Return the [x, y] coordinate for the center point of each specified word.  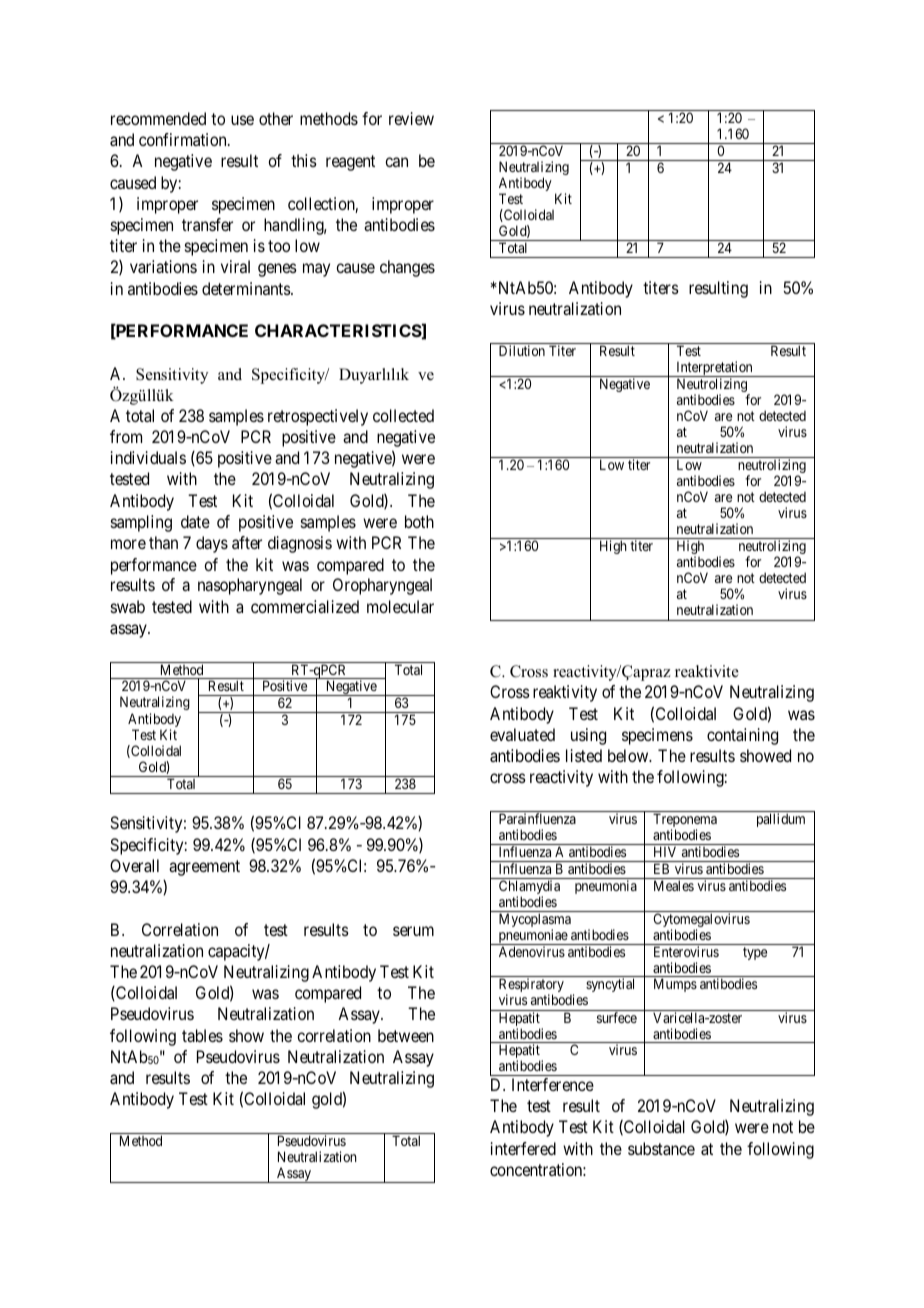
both [419, 521]
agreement [204, 868]
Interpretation [714, 369]
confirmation [184, 139]
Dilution [522, 350]
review [411, 118]
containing [742, 736]
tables [202, 1035]
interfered [523, 1148]
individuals [148, 457]
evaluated [522, 734]
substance [661, 1148]
